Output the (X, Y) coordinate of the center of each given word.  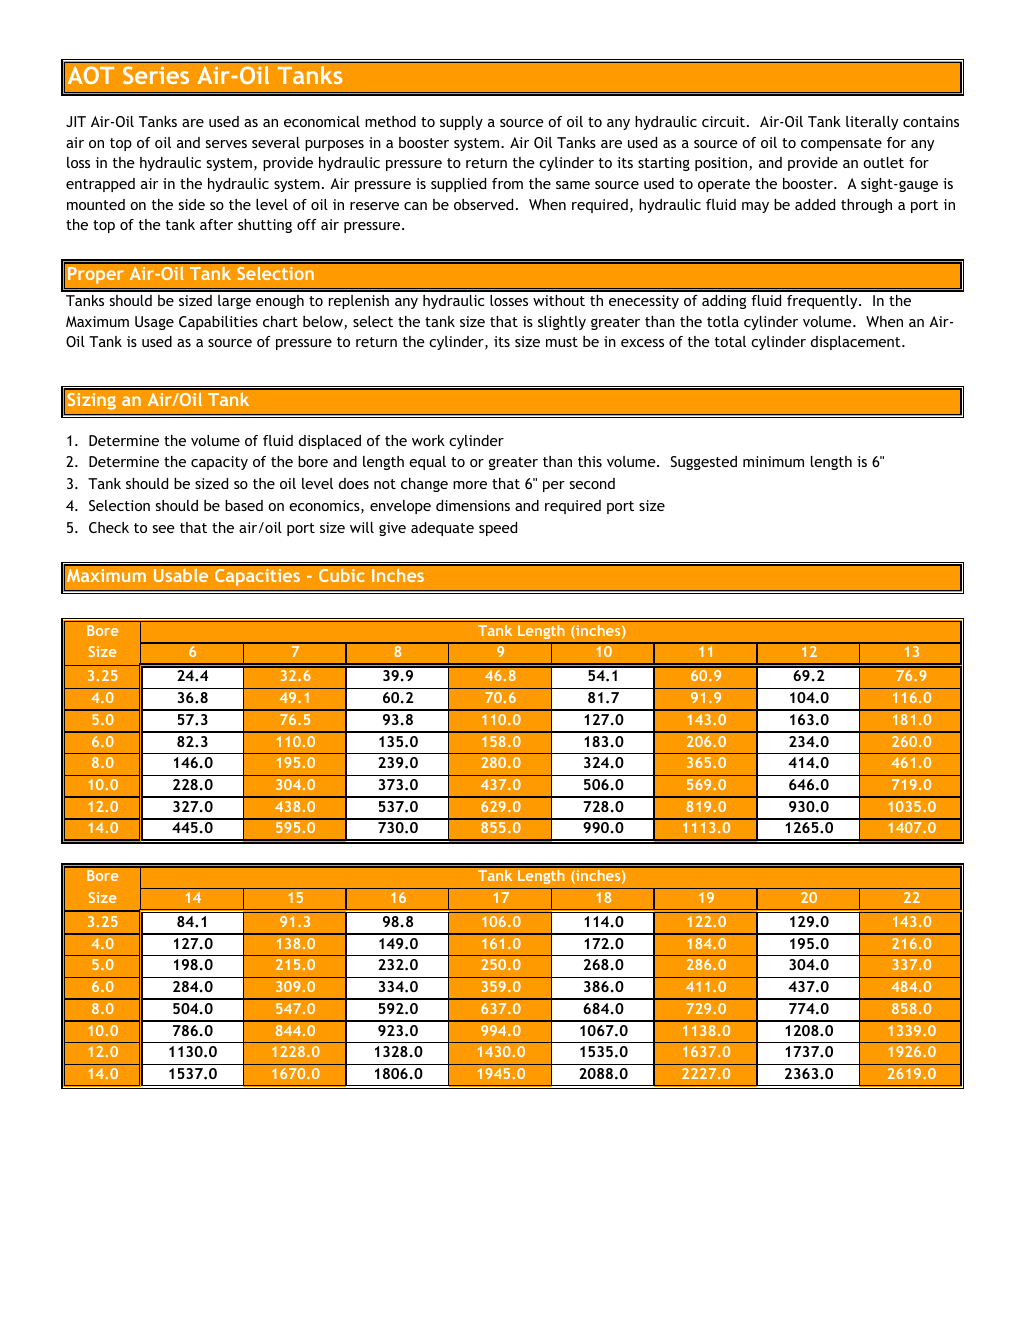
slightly (562, 323)
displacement (857, 343)
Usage (154, 323)
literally (872, 123)
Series (156, 75)
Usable (181, 575)
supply (461, 123)
